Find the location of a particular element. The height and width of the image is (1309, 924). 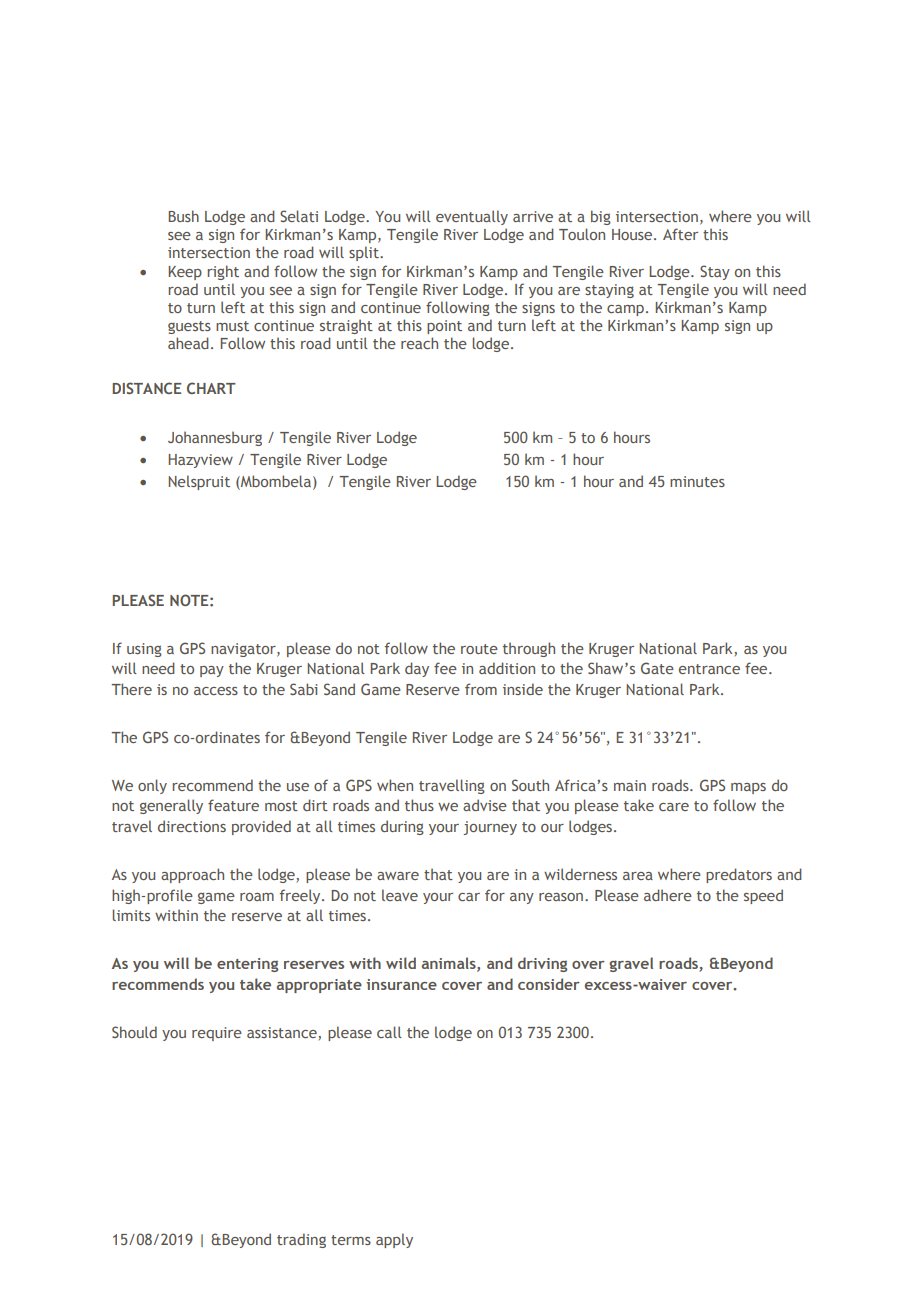

trading is located at coordinates (301, 1240).
